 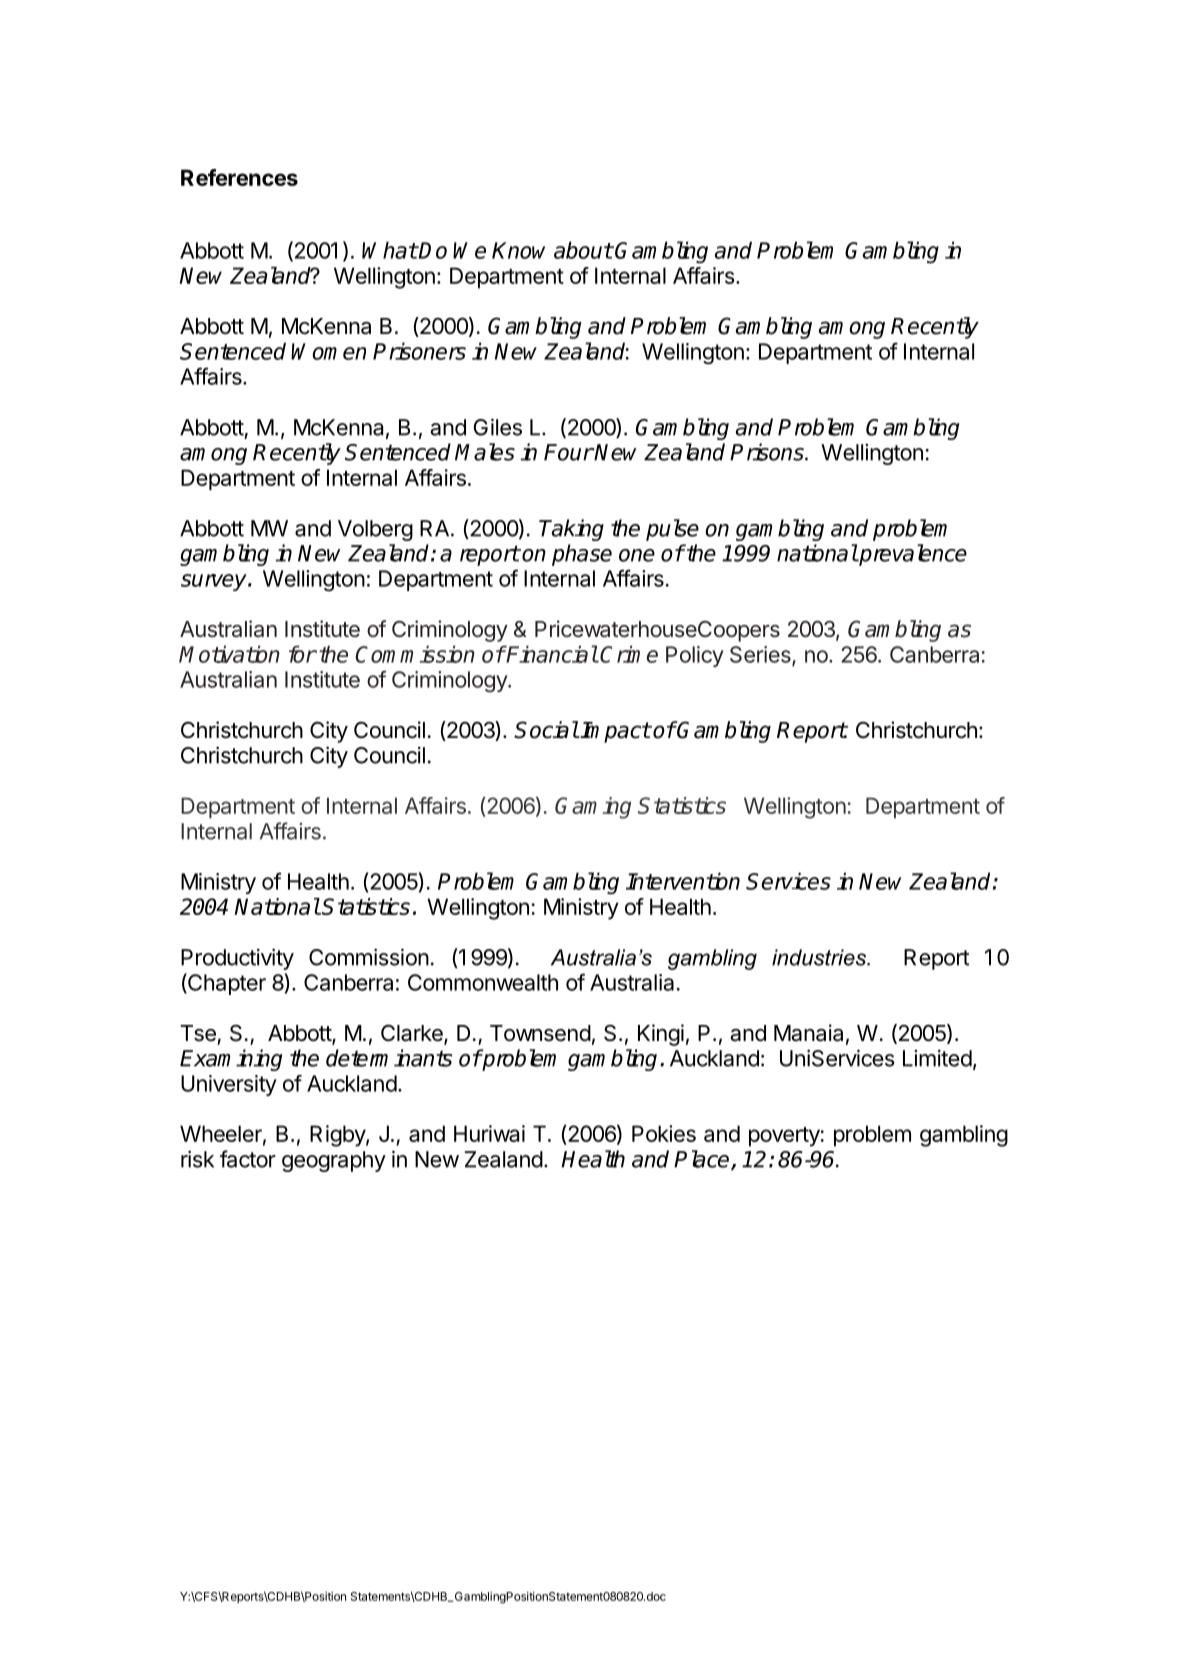 What do you see at coordinates (768, 452) in the page?
I see `Prisons` at bounding box center [768, 452].
